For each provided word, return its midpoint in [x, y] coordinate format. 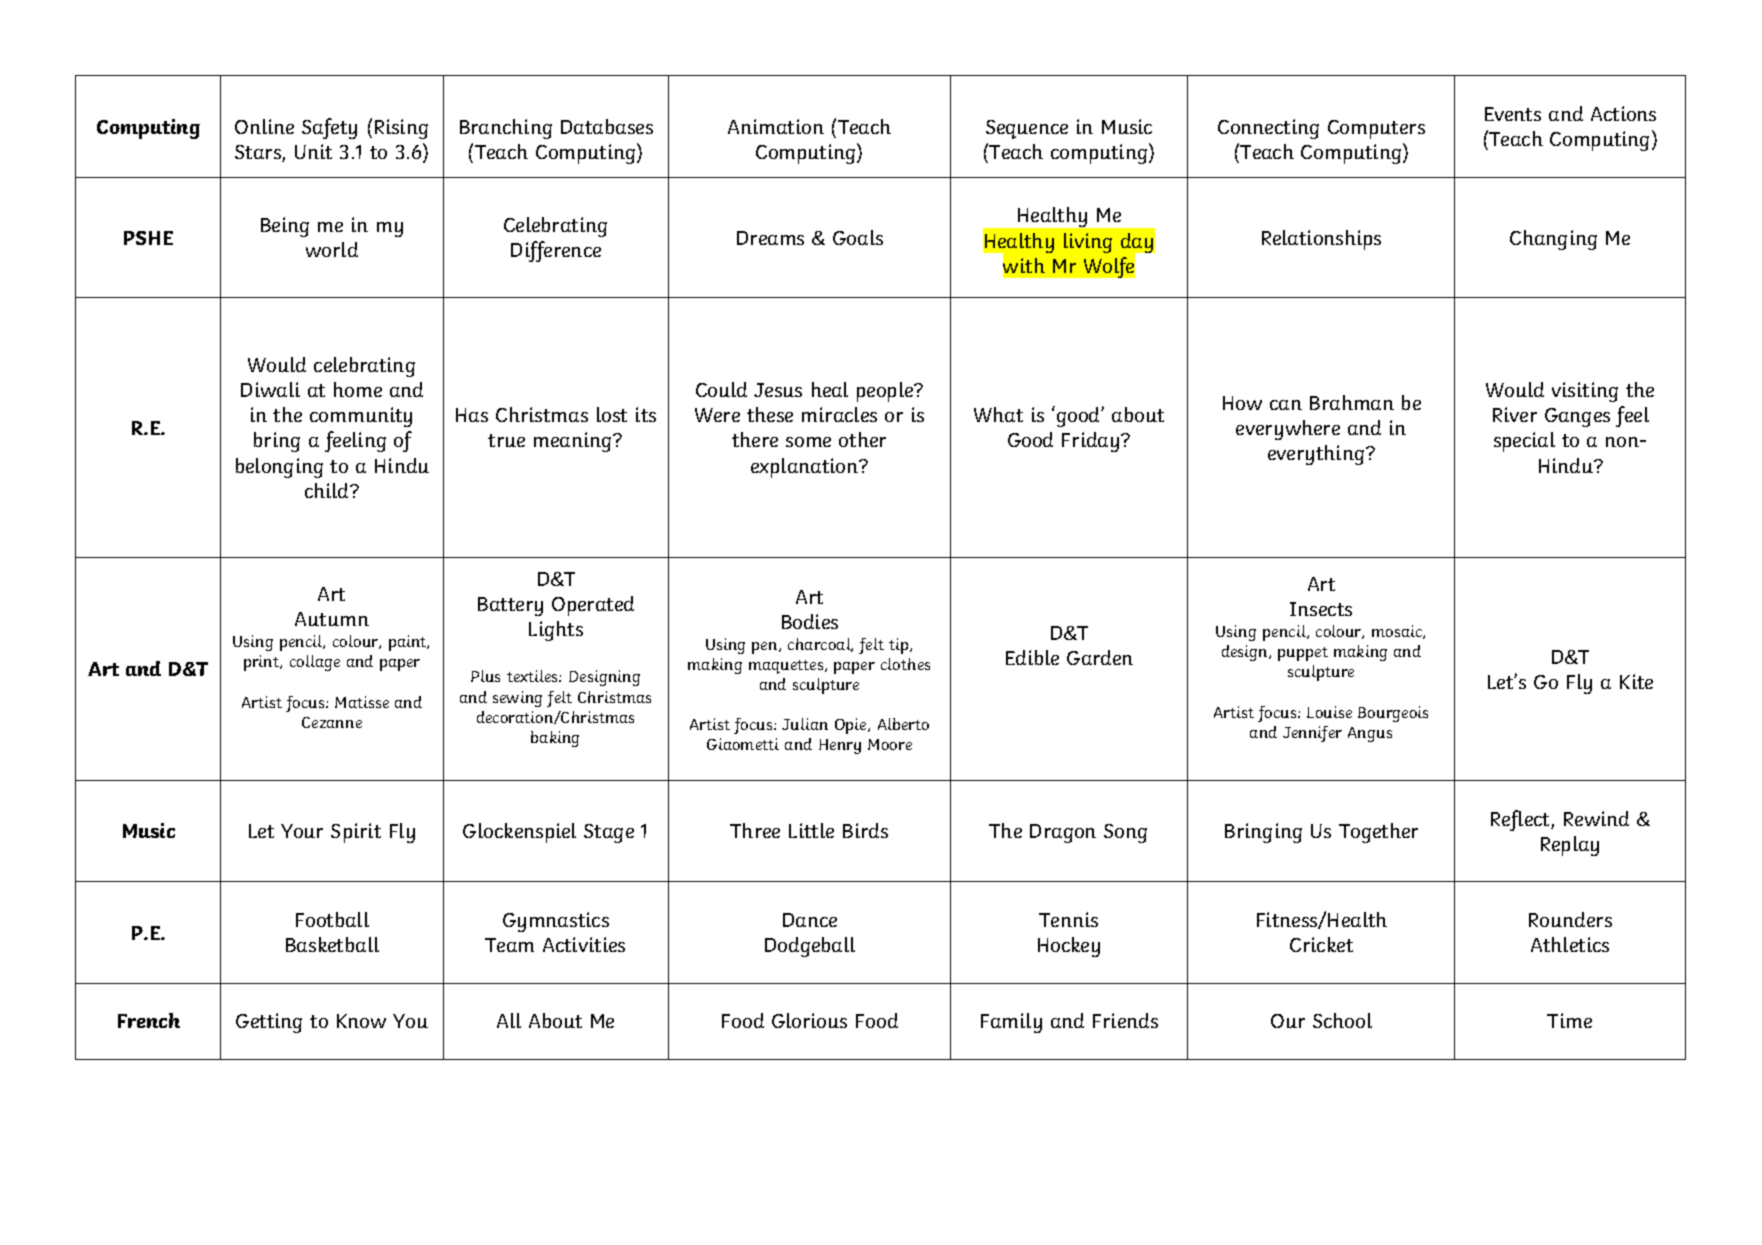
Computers [1376, 129]
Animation [776, 126]
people [886, 392]
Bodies [810, 621]
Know [361, 1021]
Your [302, 831]
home [358, 389]
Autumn [332, 619]
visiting [1585, 392]
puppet [1303, 654]
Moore [890, 744]
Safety [329, 128]
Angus [1370, 734]
